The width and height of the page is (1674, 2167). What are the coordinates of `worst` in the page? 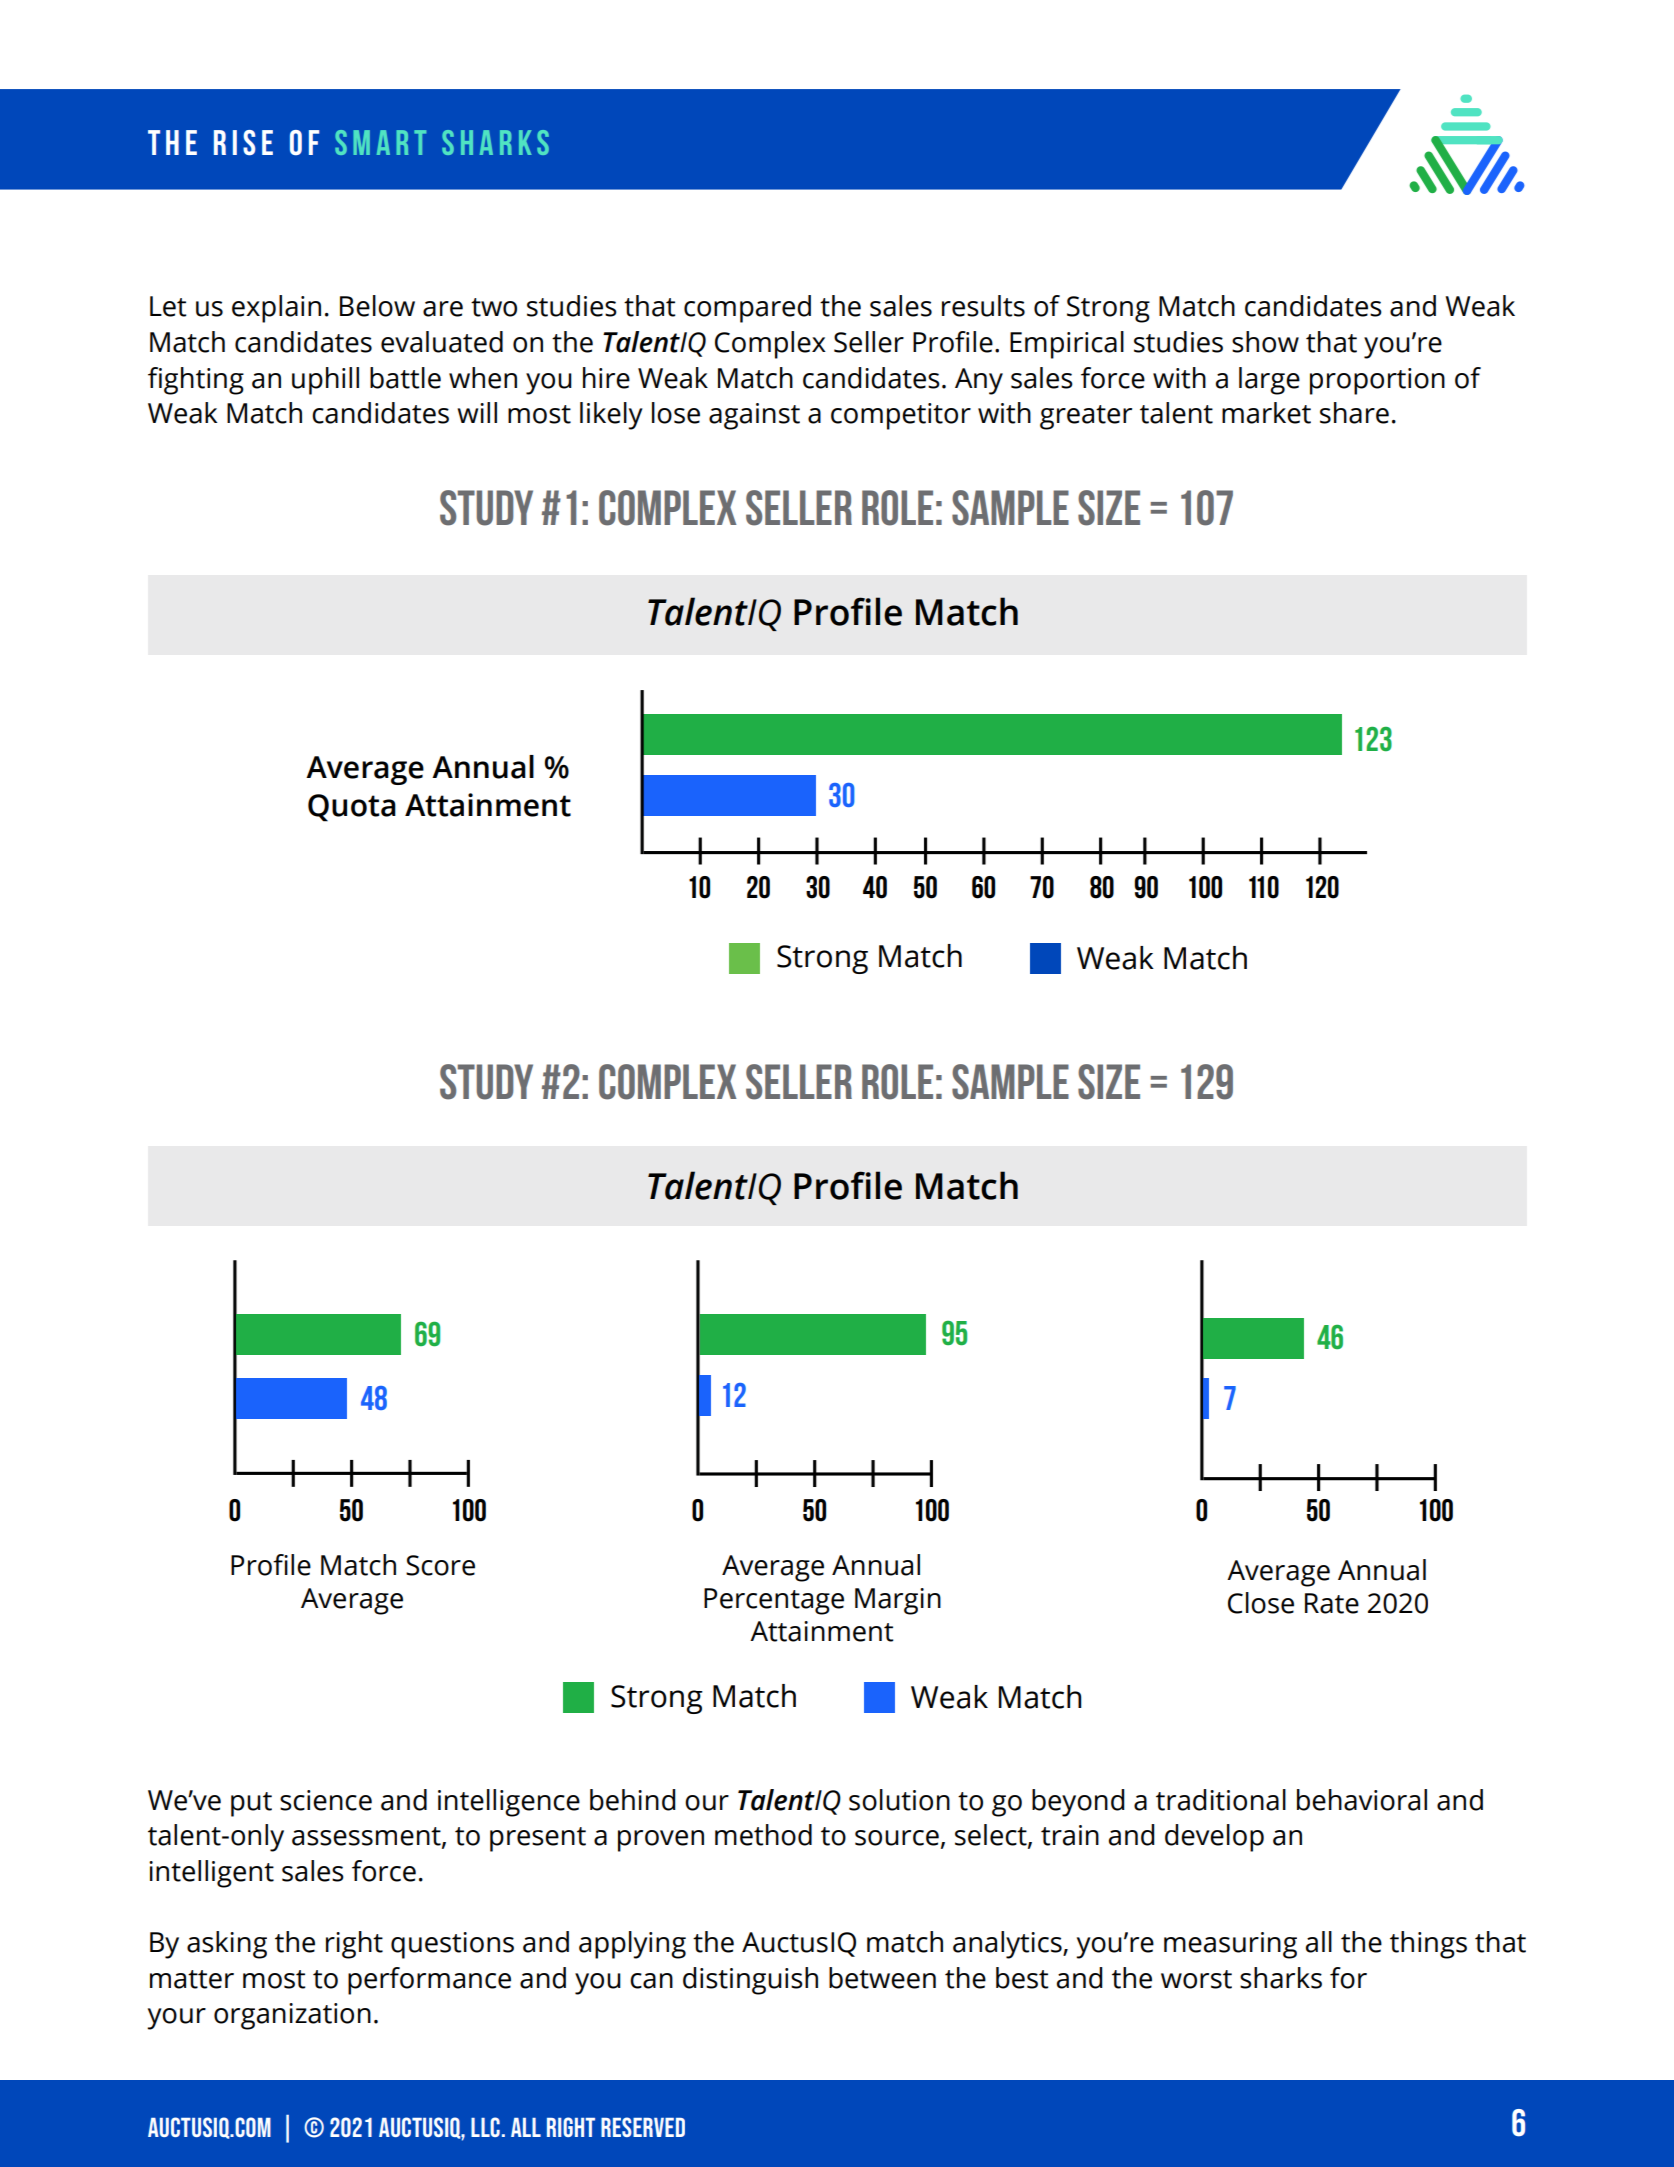 It's located at (1196, 1979).
